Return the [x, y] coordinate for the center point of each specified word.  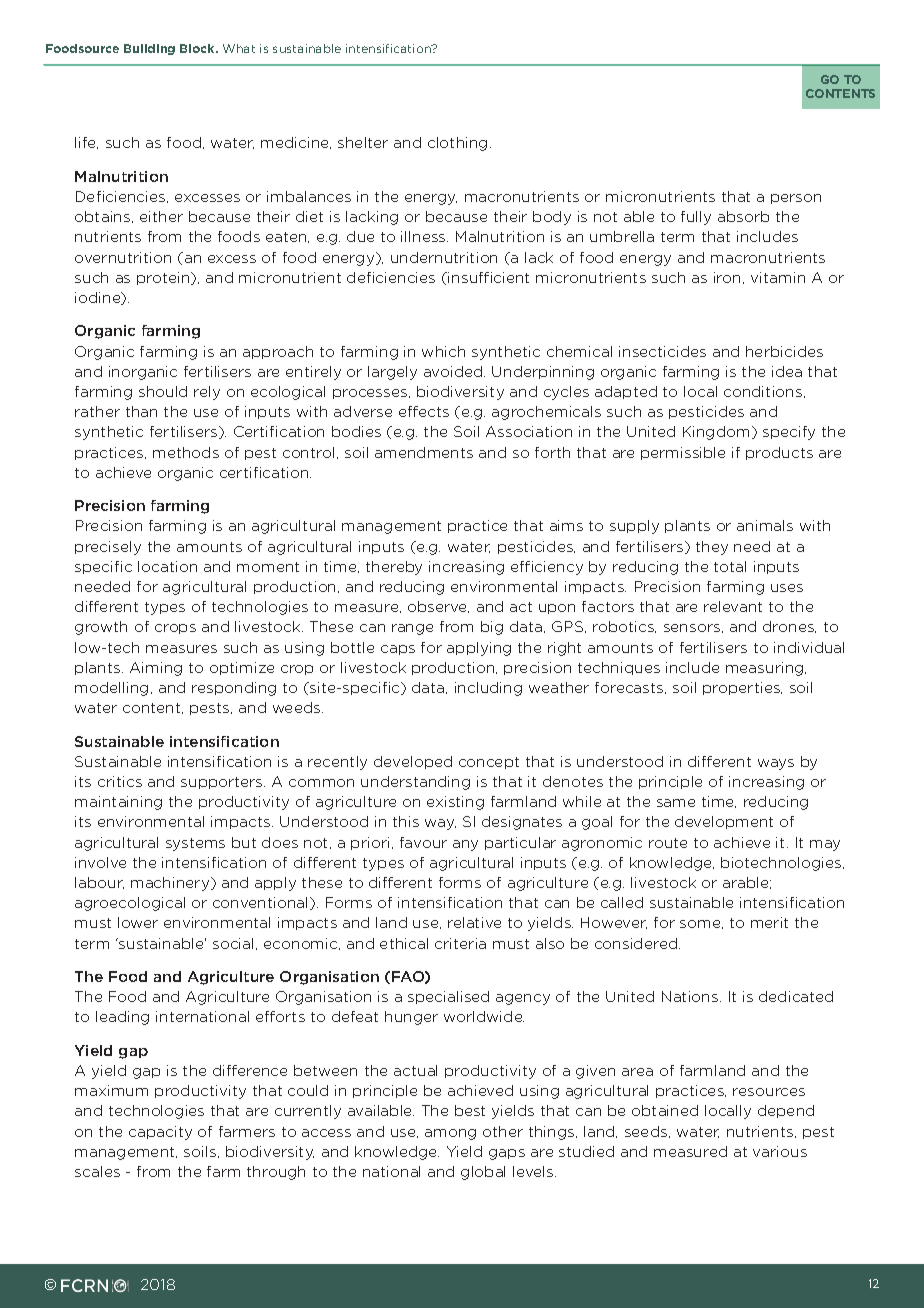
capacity [160, 1133]
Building [149, 49]
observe [438, 607]
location [167, 566]
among [450, 1134]
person [796, 199]
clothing [457, 144]
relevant [733, 606]
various [780, 1151]
